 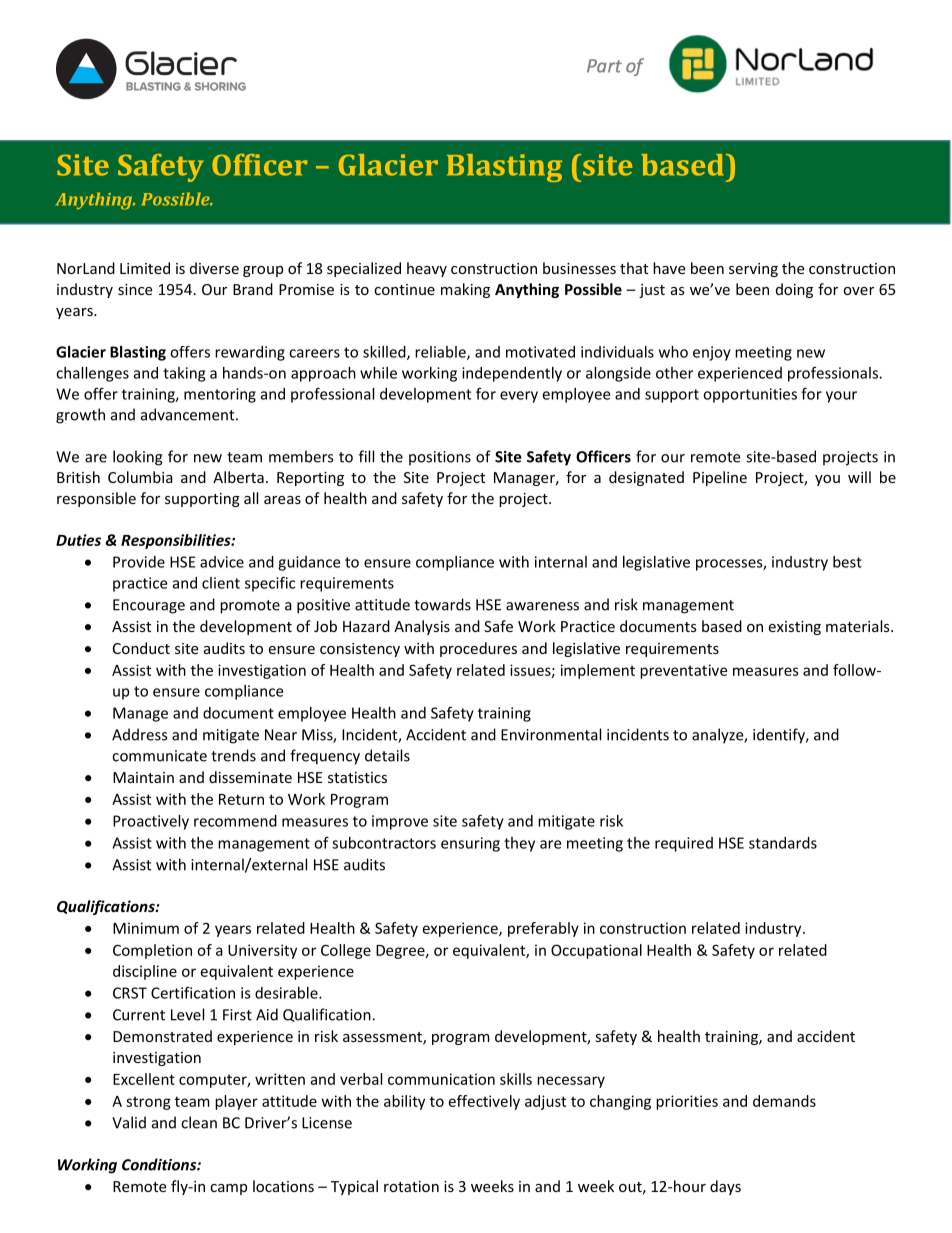 What do you see at coordinates (794, 290) in the screenshot?
I see `doing` at bounding box center [794, 290].
